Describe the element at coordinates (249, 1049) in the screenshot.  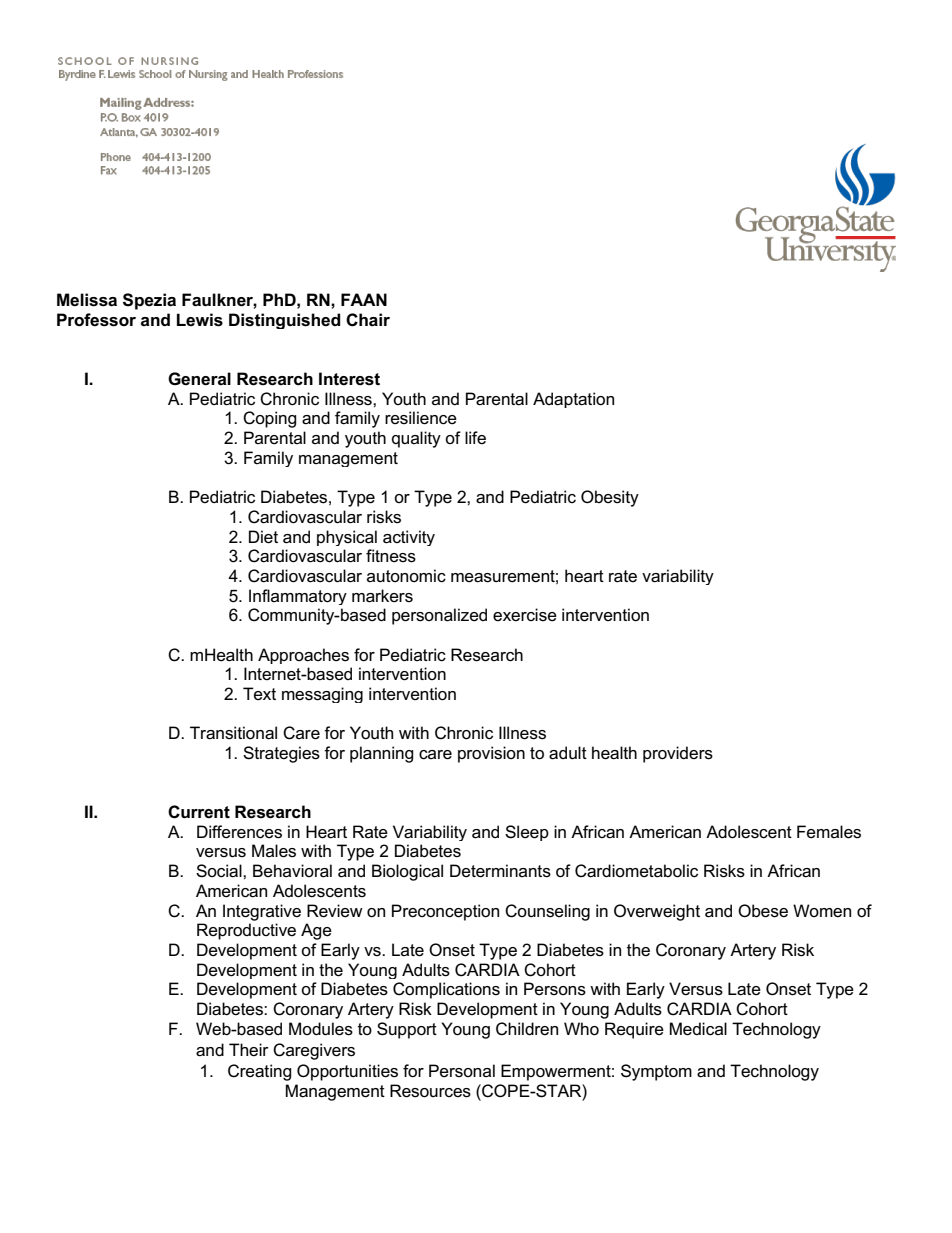
I see `Their` at that location.
